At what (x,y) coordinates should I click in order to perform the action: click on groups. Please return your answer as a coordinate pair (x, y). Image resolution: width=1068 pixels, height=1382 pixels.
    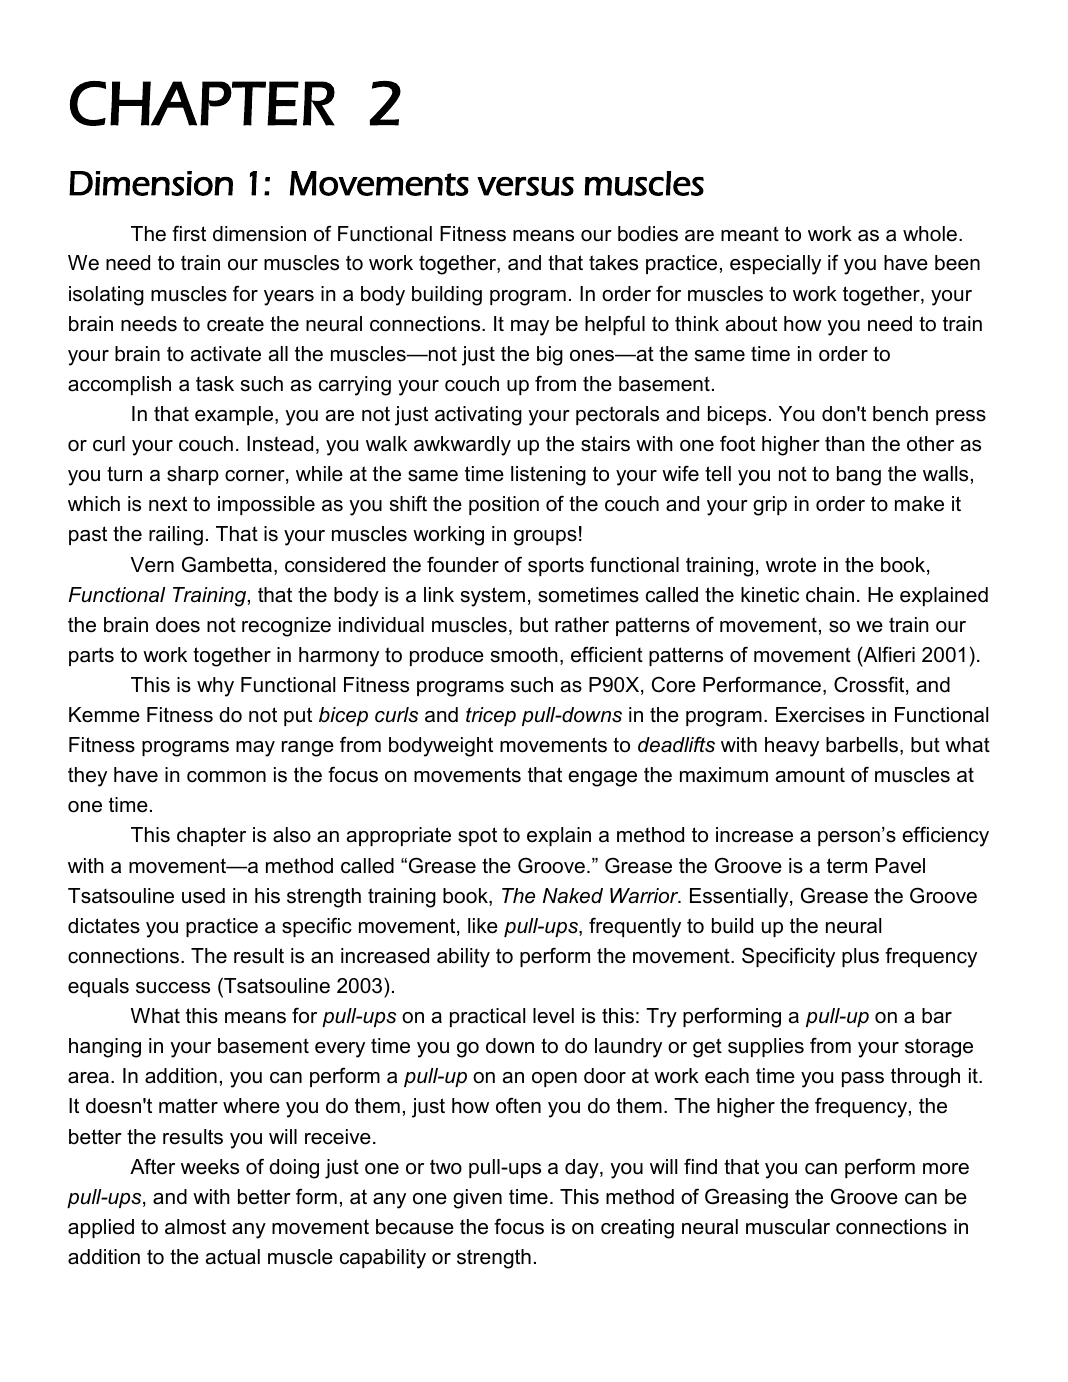
    Looking at the image, I should click on (545, 538).
